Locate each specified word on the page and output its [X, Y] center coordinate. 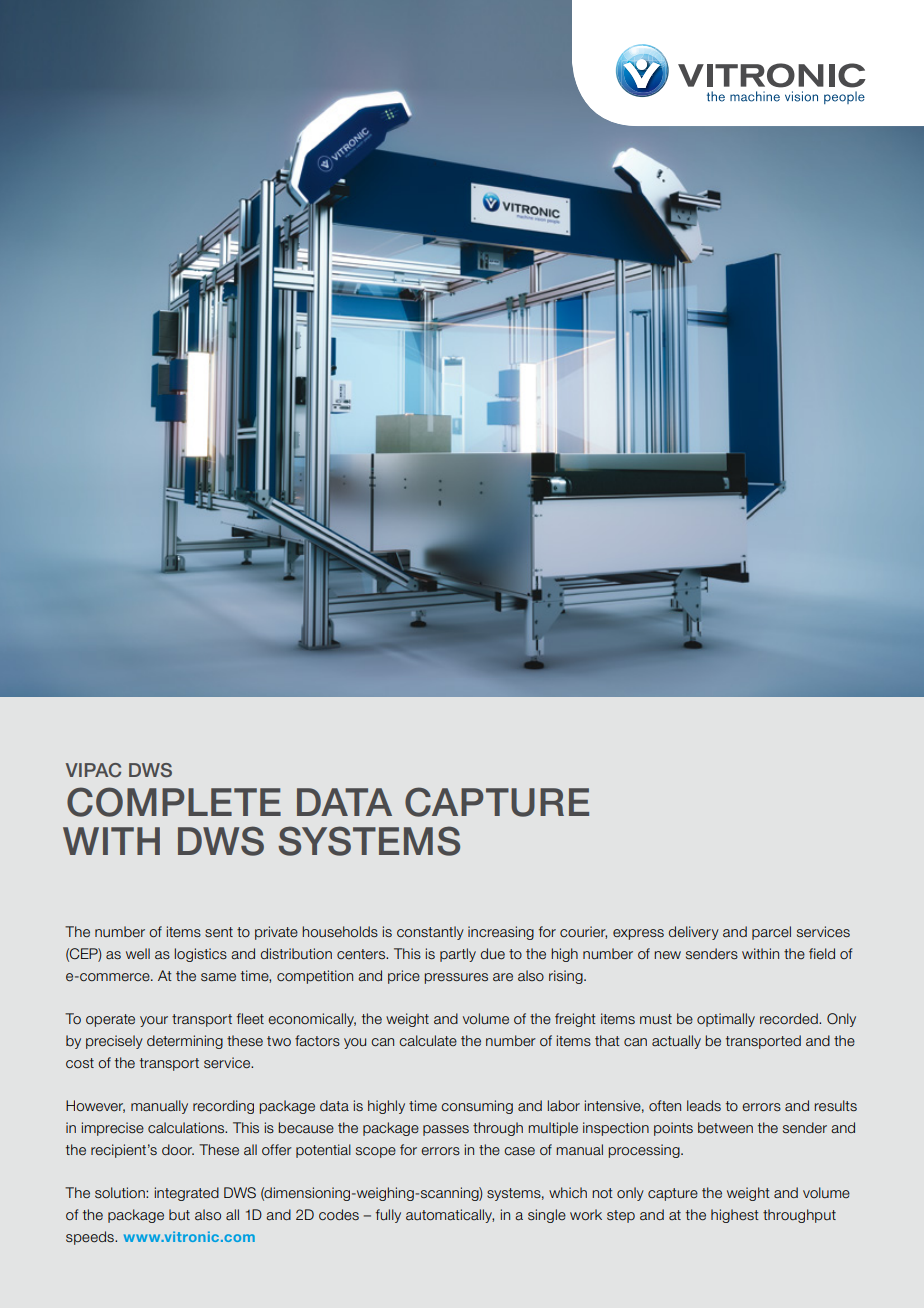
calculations [187, 1127]
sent [219, 932]
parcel [771, 933]
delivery [694, 933]
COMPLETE [174, 802]
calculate [428, 1041]
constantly [430, 933]
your [154, 1021]
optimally [726, 1020]
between [725, 1128]
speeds [91, 1238]
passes [446, 1130]
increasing [501, 933]
